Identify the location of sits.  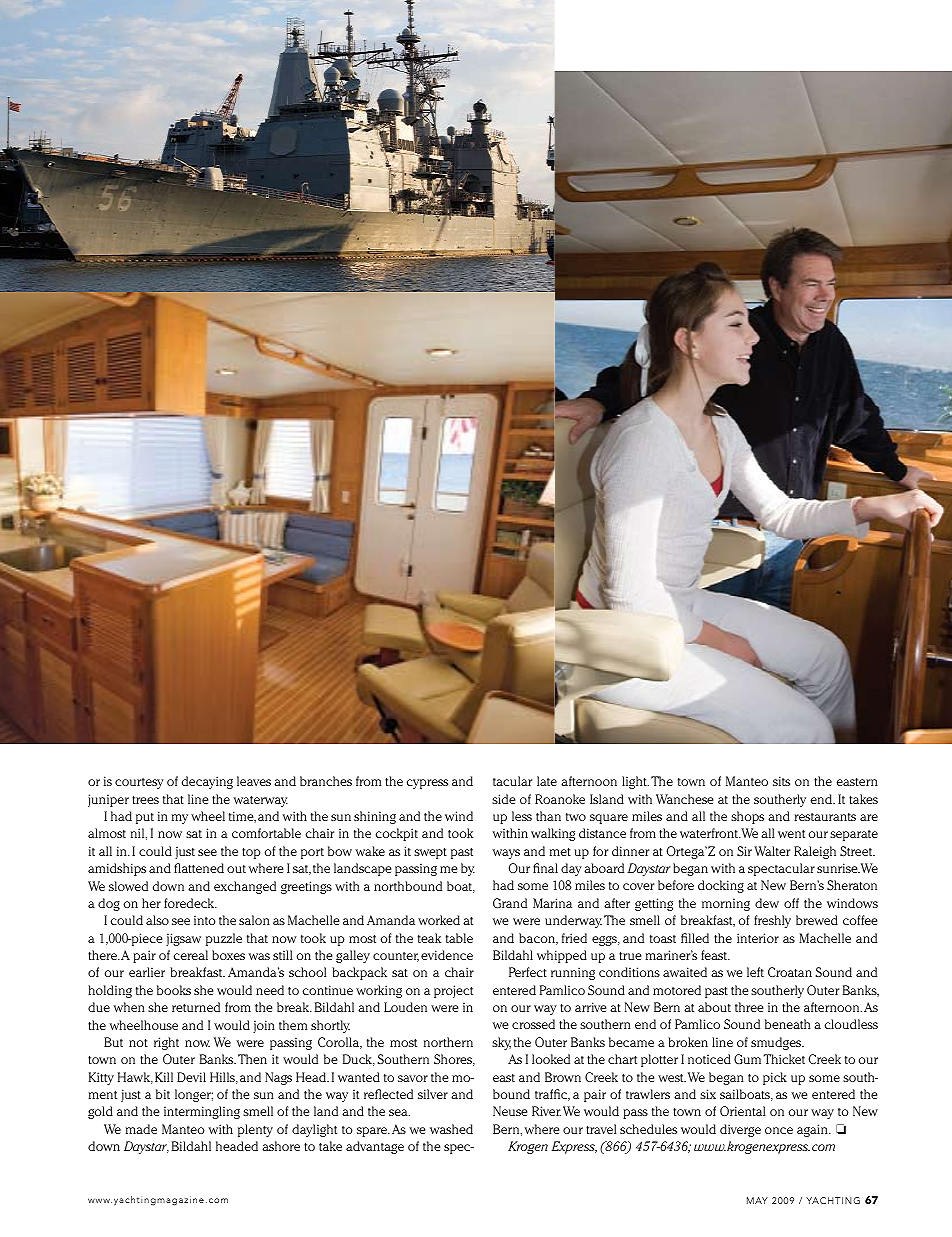
(781, 781).
